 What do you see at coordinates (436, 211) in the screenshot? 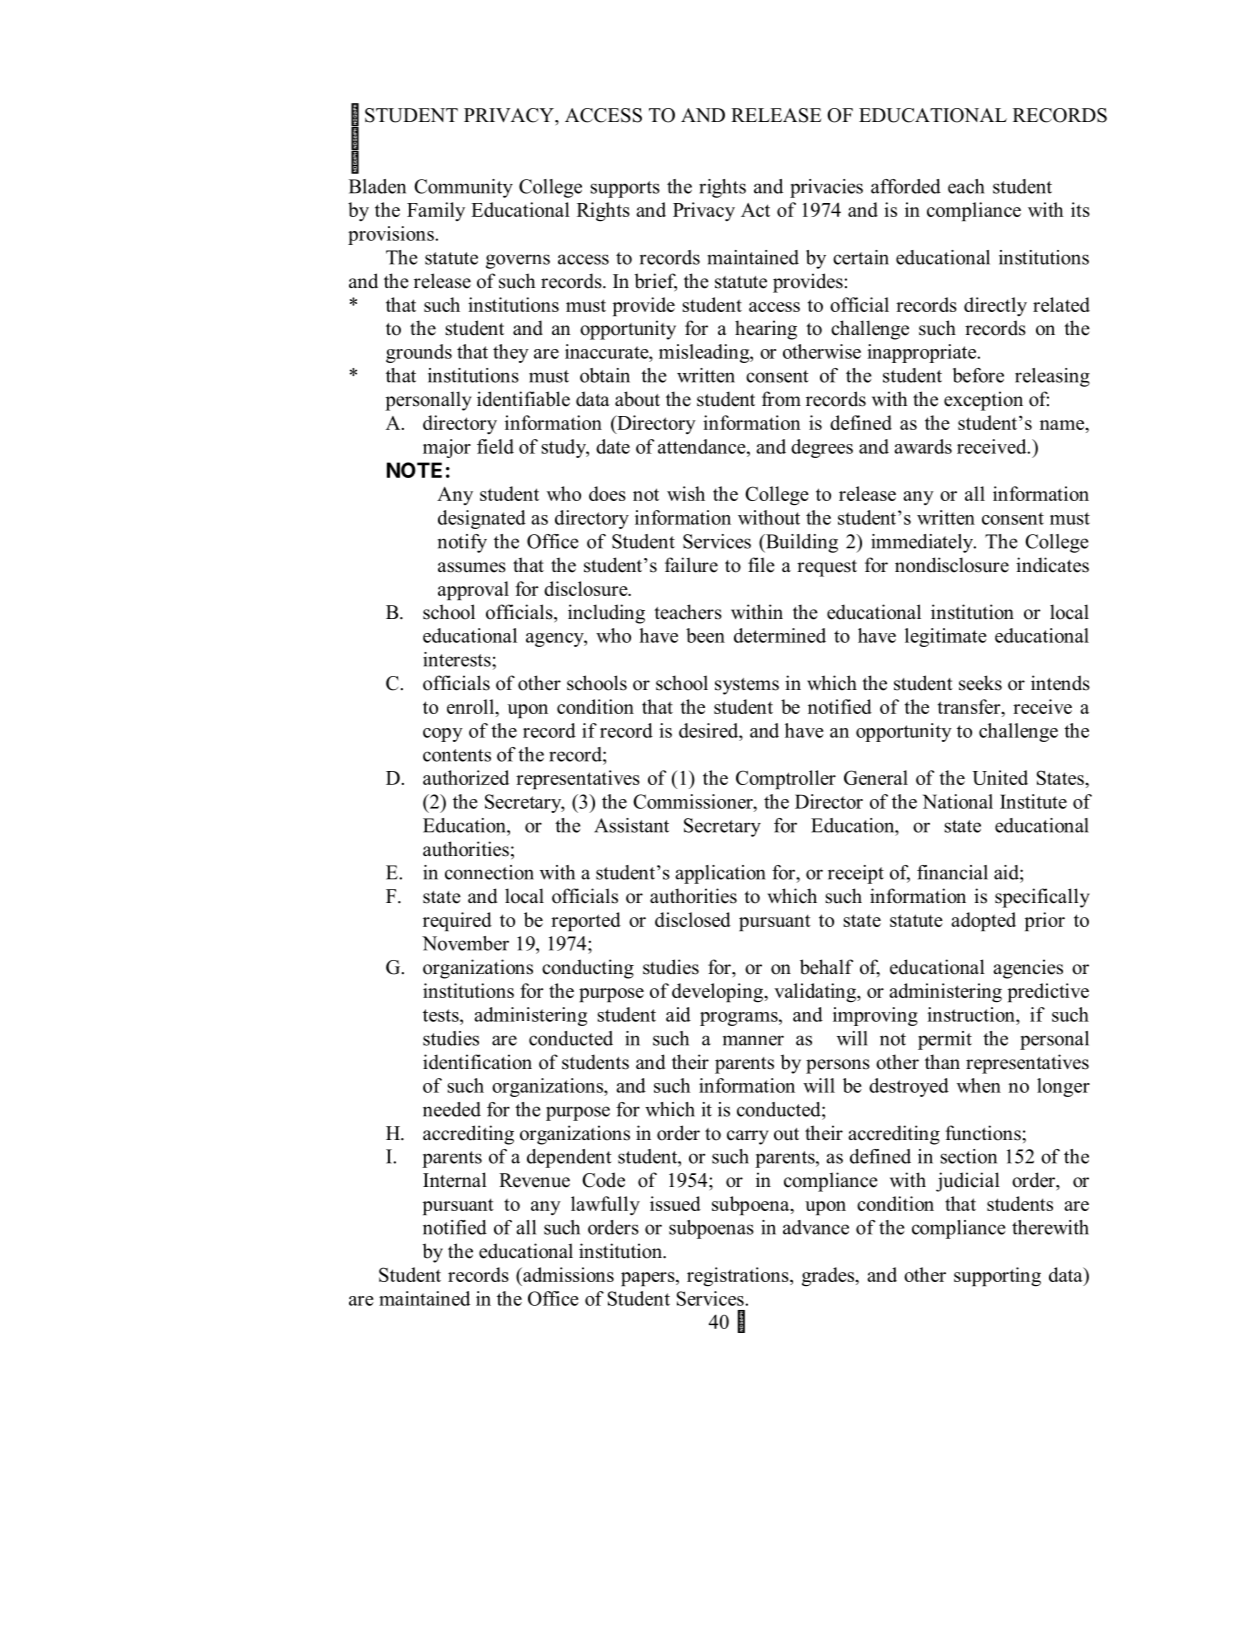
I see `Family` at bounding box center [436, 211].
